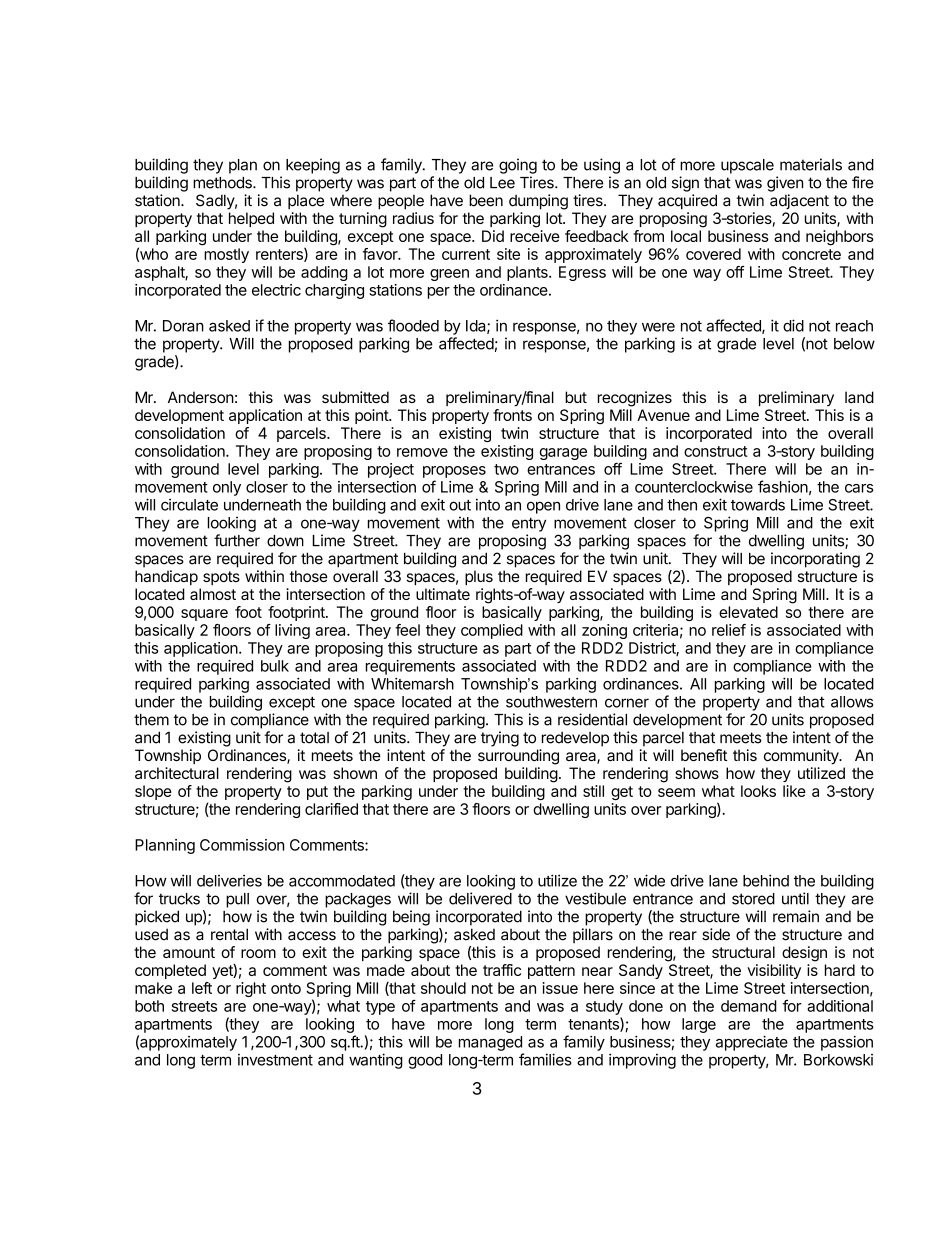 The height and width of the document is (1233, 952). Describe the element at coordinates (275, 1060) in the document. I see `investment` at that location.
